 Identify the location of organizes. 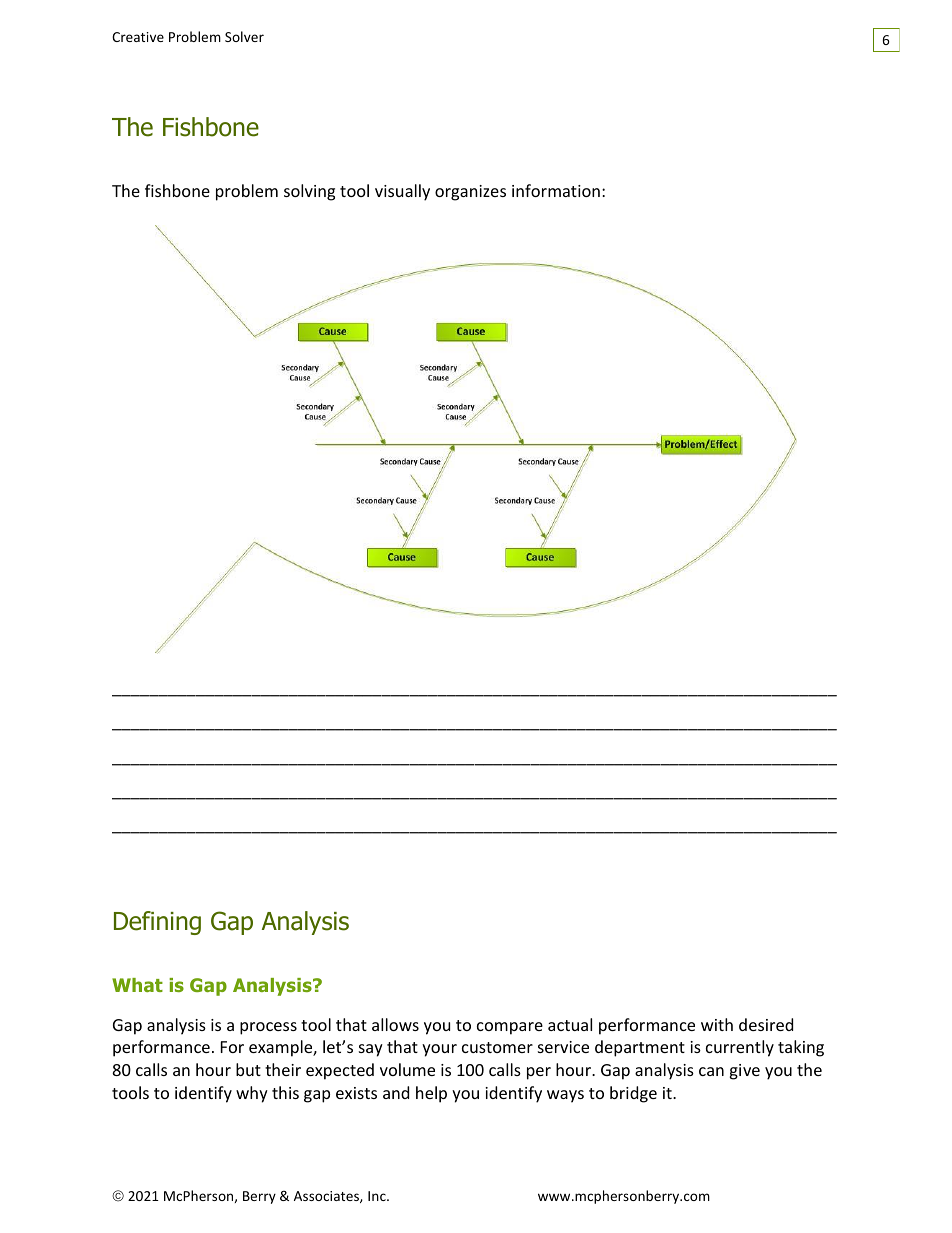
(470, 193).
